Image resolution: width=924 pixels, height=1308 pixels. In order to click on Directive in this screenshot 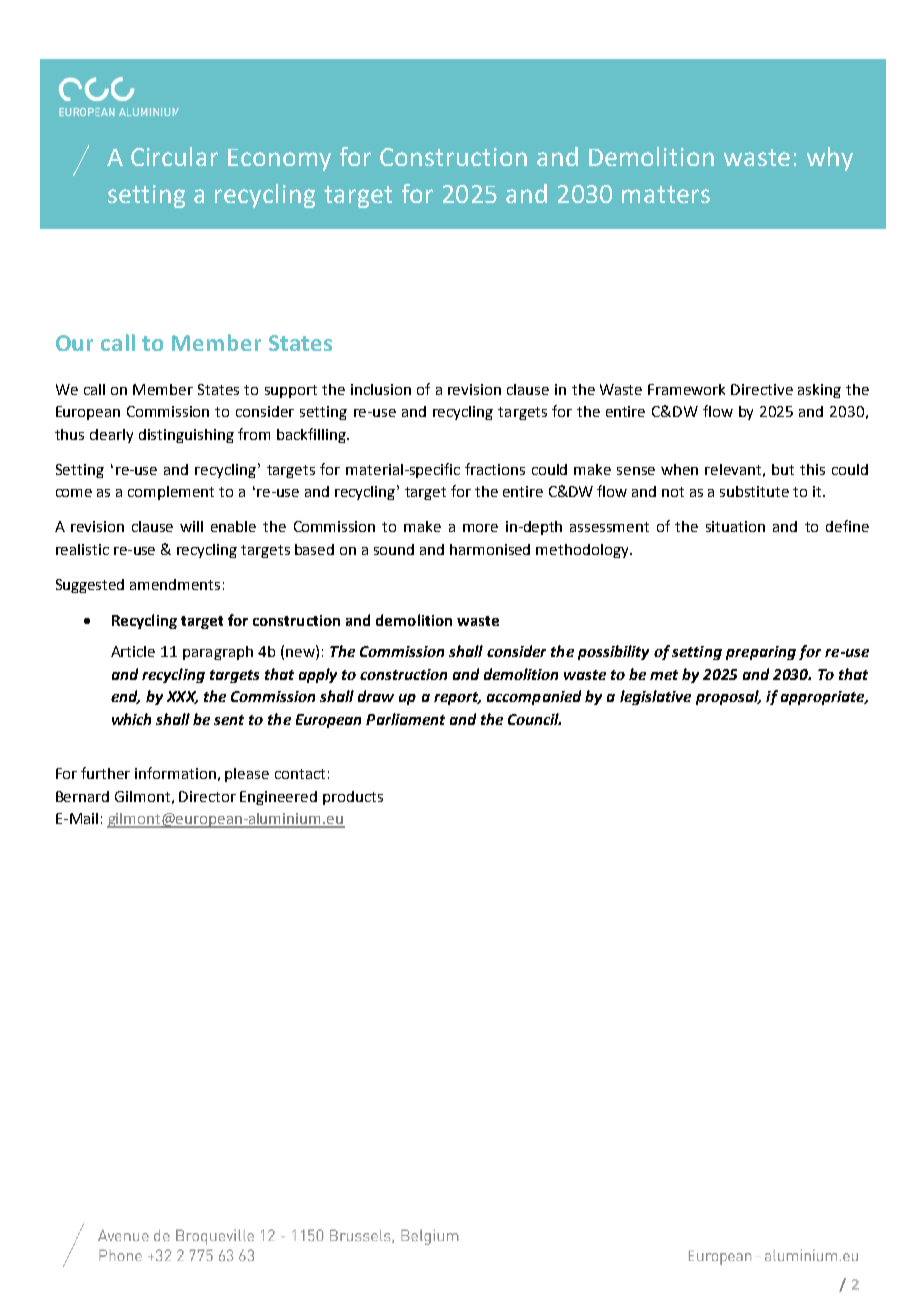, I will do `click(762, 389)`.
